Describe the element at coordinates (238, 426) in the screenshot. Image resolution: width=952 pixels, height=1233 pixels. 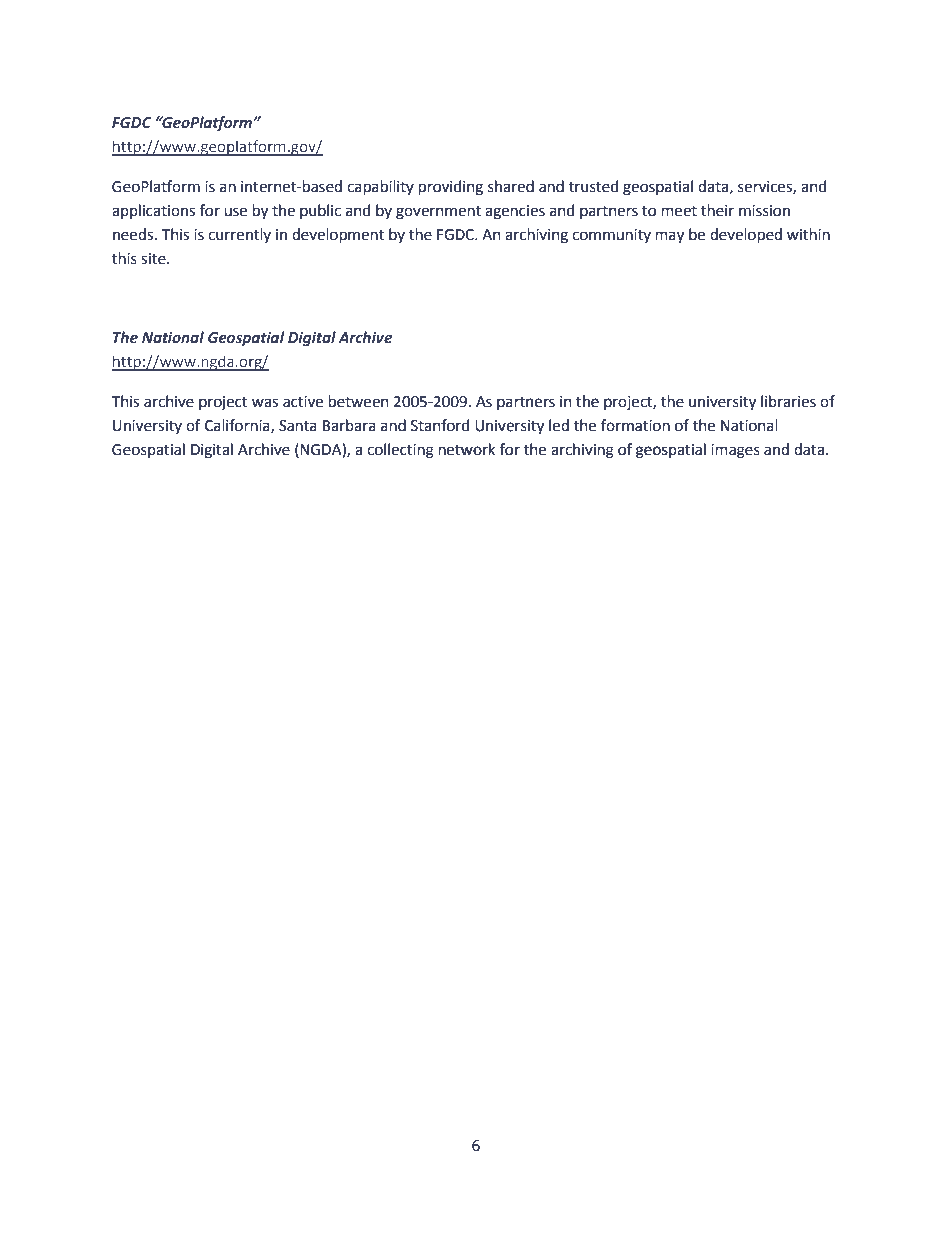
I see `California` at that location.
